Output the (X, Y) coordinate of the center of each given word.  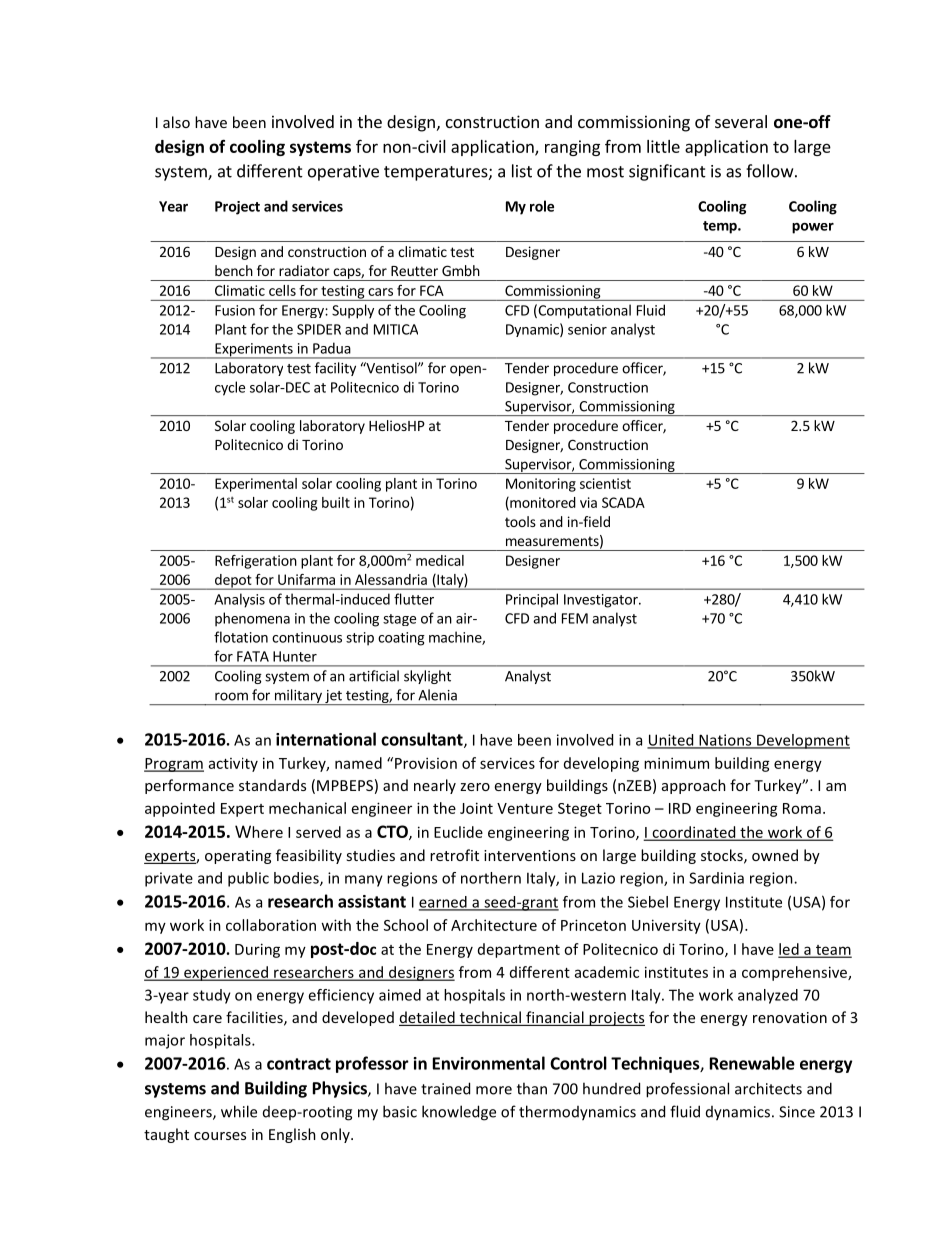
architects (768, 1088)
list (522, 171)
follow (769, 171)
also (176, 122)
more (494, 1090)
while (239, 1111)
